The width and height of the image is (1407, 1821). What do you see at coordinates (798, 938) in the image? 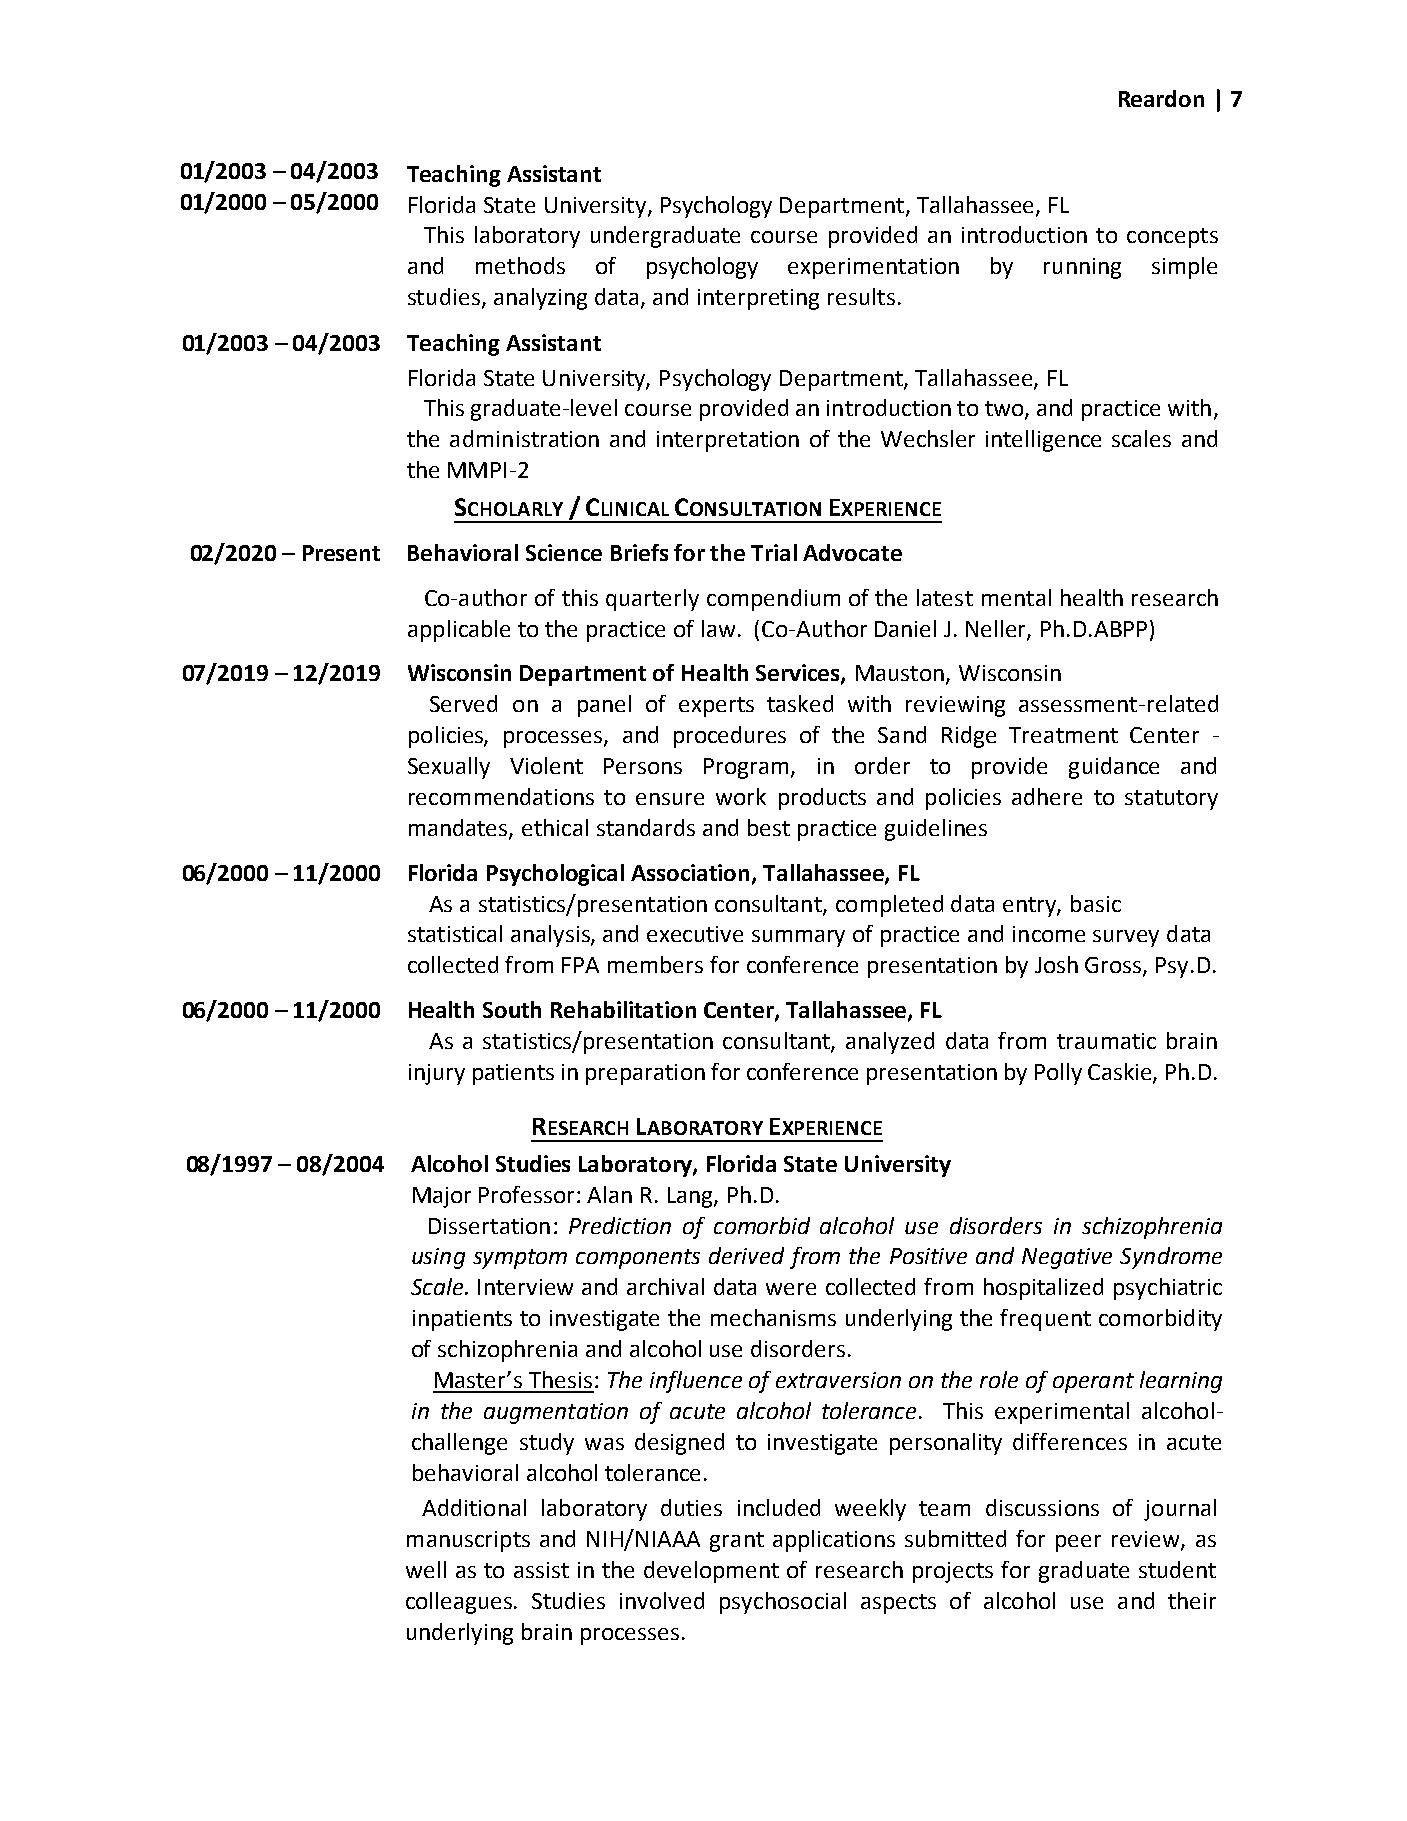
I see `summary` at bounding box center [798, 938].
